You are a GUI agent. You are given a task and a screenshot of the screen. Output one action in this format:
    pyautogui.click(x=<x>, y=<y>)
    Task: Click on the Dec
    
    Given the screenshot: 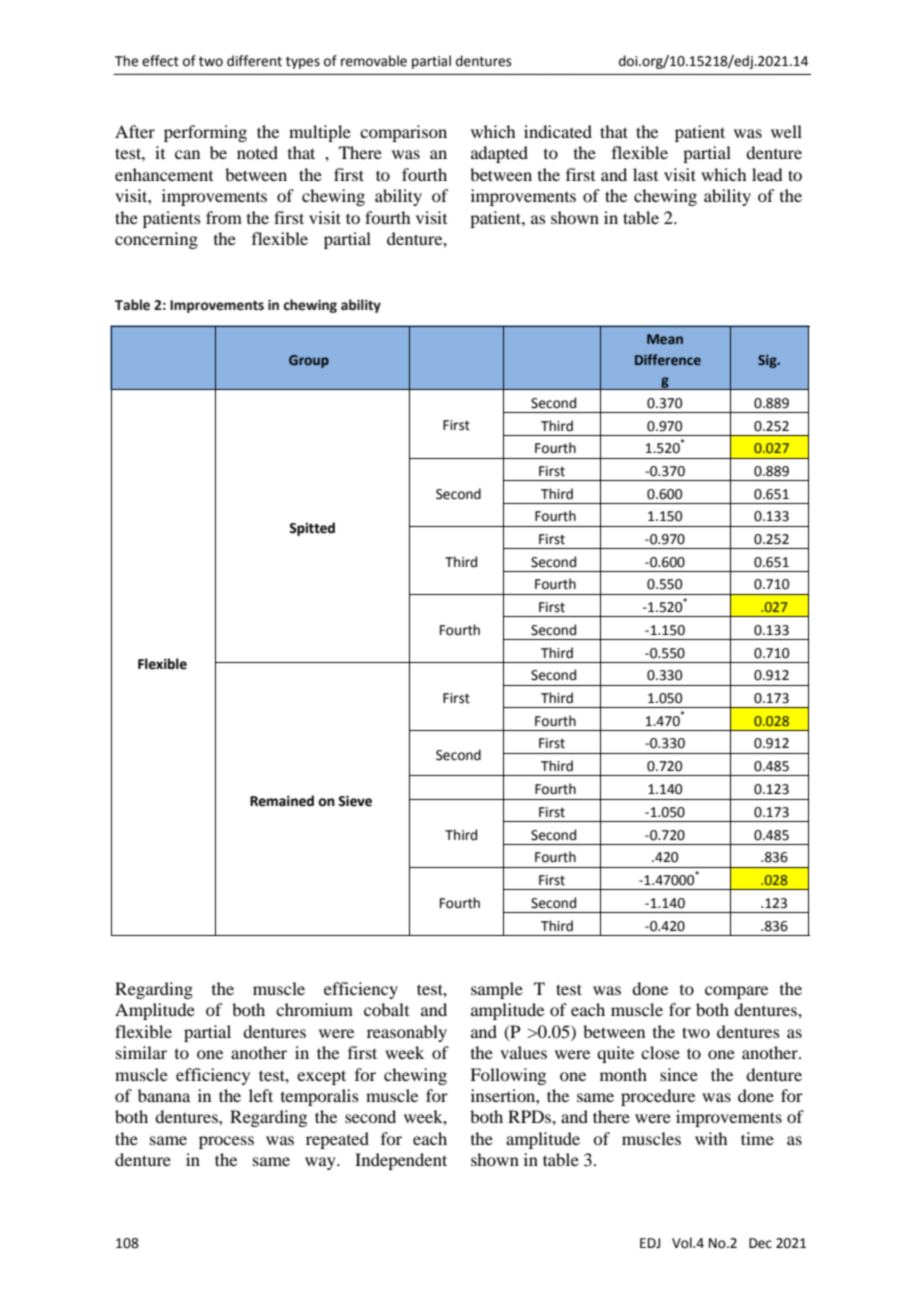 What is the action you would take?
    pyautogui.click(x=760, y=1243)
